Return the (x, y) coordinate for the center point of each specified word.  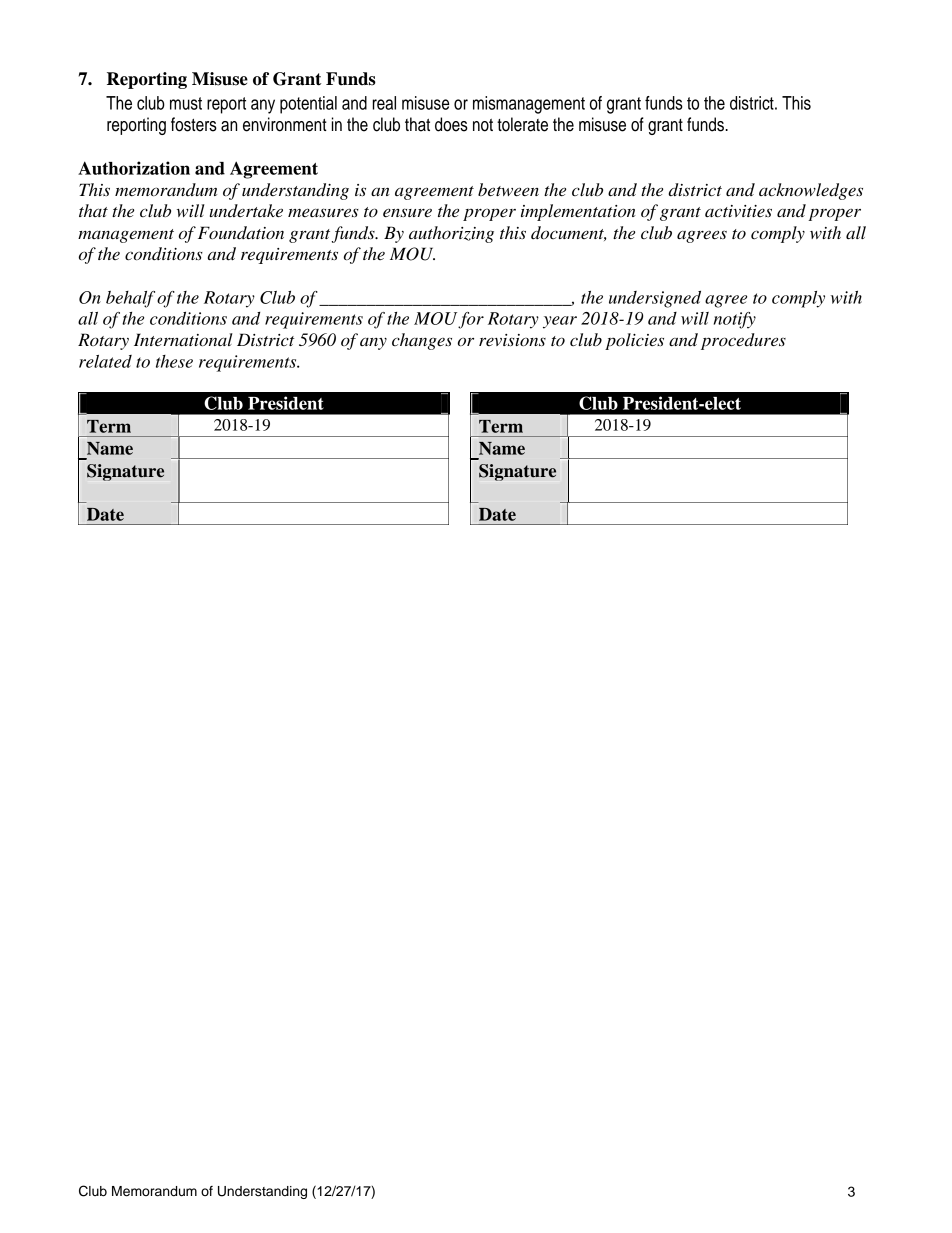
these (174, 361)
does (451, 124)
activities (738, 211)
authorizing (451, 234)
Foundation (241, 233)
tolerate (522, 124)
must (186, 103)
